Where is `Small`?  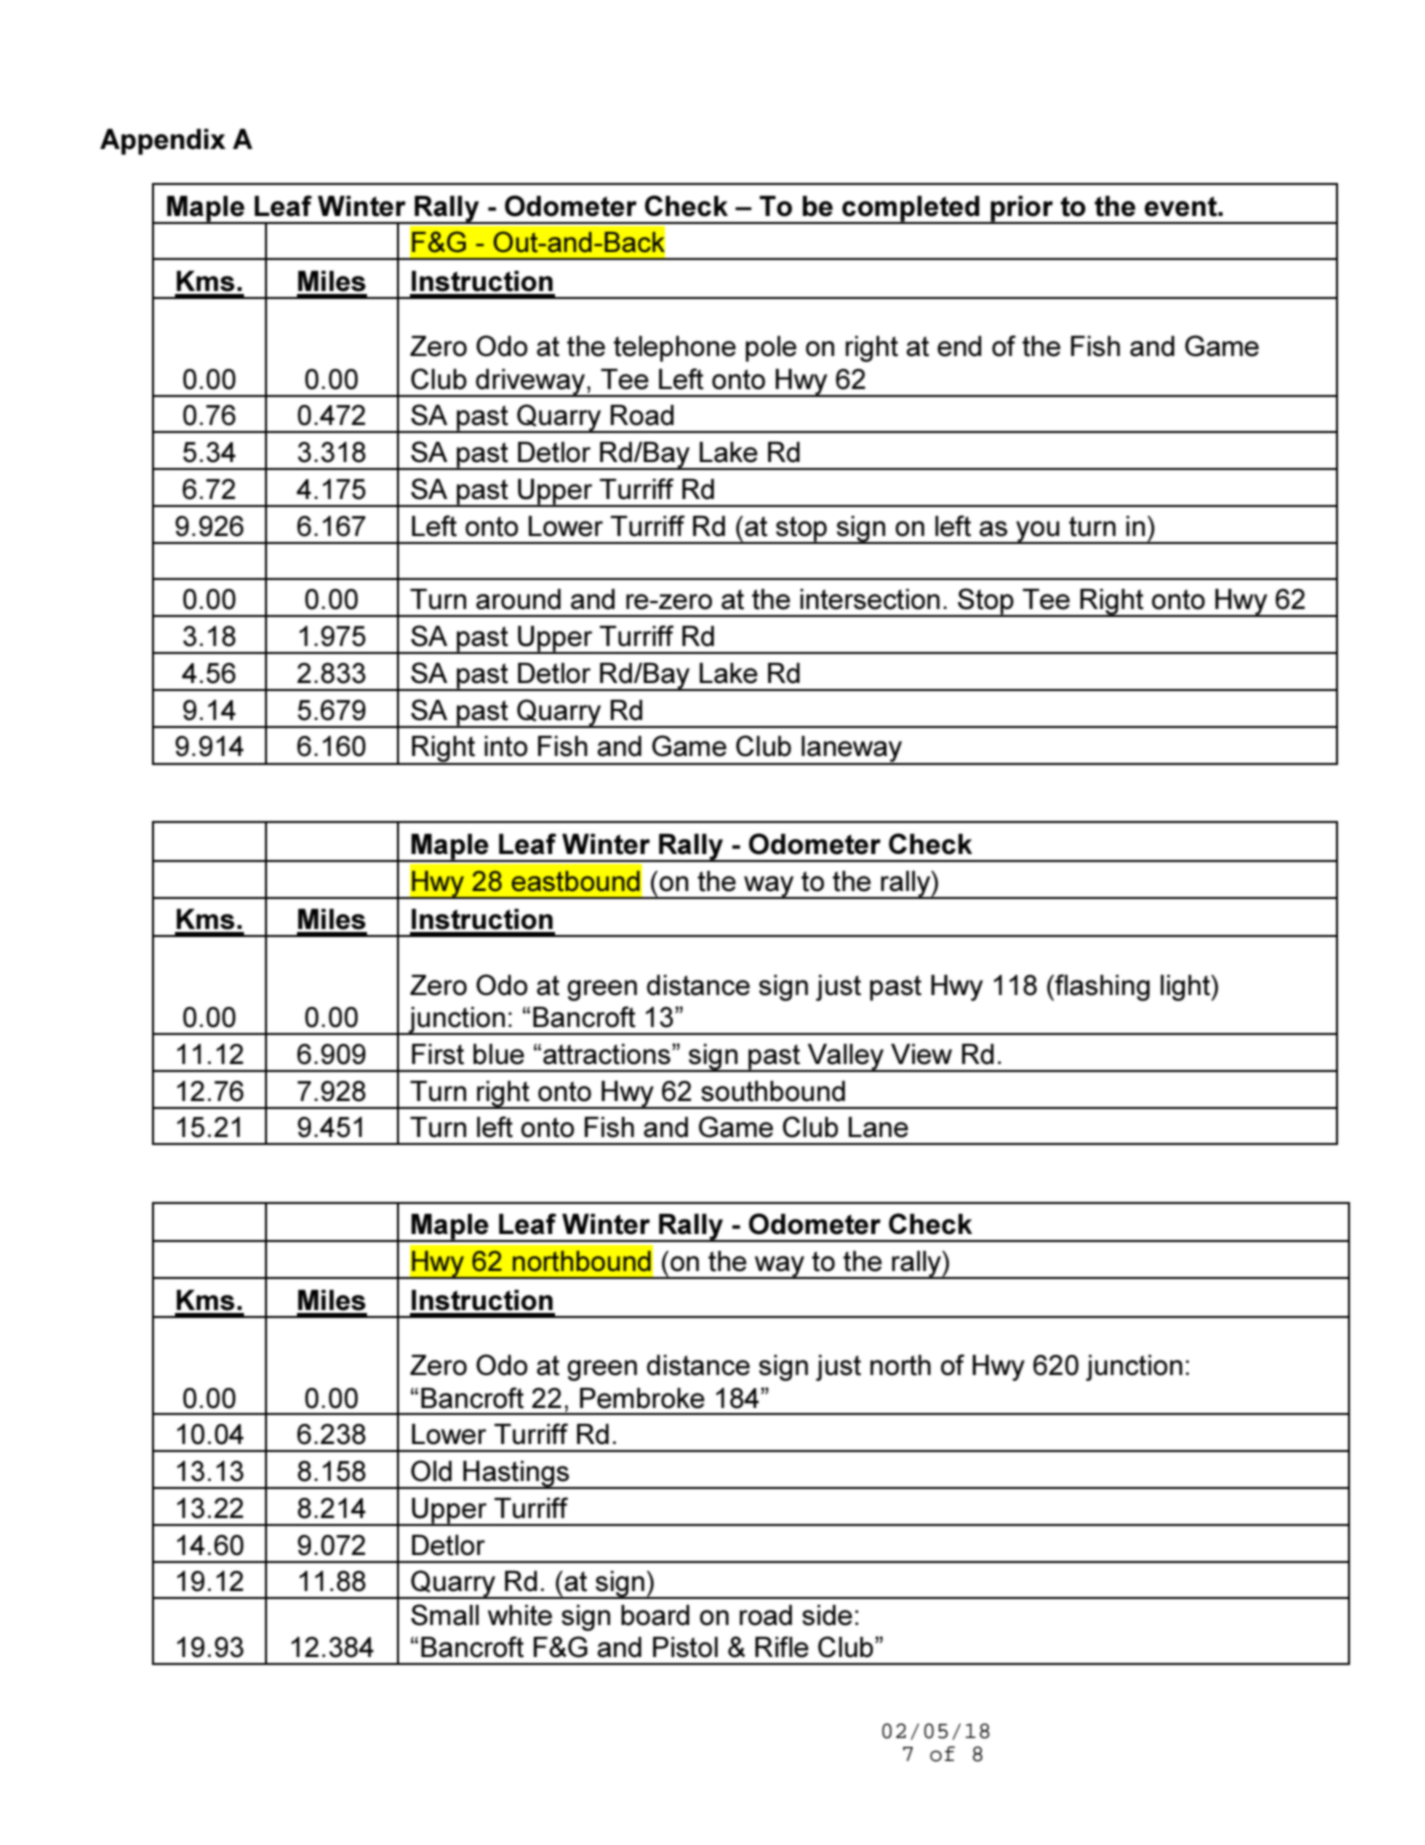 Small is located at coordinates (445, 1615).
